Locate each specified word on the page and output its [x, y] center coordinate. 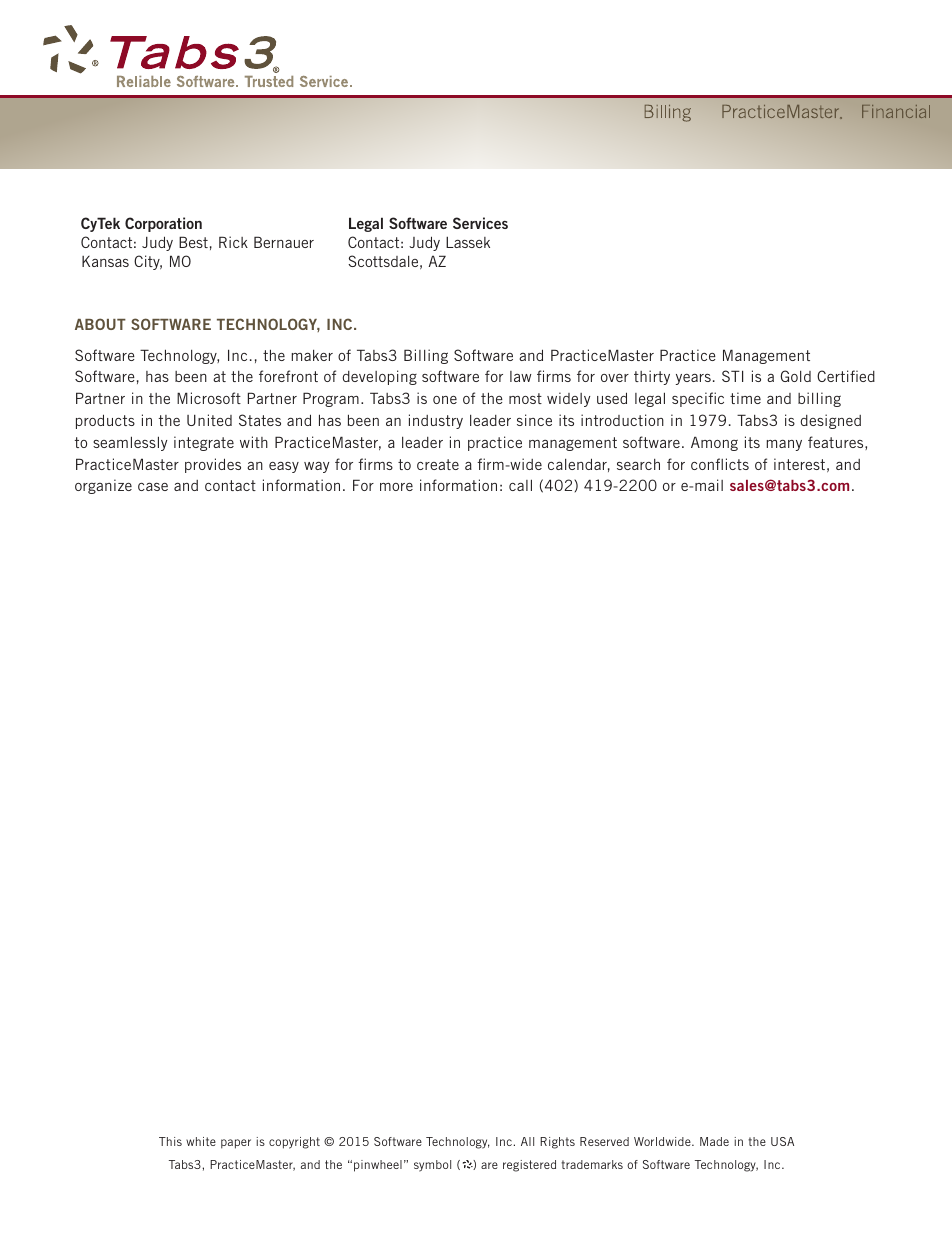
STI [732, 376]
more [396, 487]
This [170, 1141]
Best [193, 242]
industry [436, 421]
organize [103, 486]
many [784, 445]
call [520, 485]
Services [480, 223]
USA [782, 1141]
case [153, 487]
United [209, 420]
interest [799, 464]
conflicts [720, 464]
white [201, 1141]
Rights [557, 1143]
